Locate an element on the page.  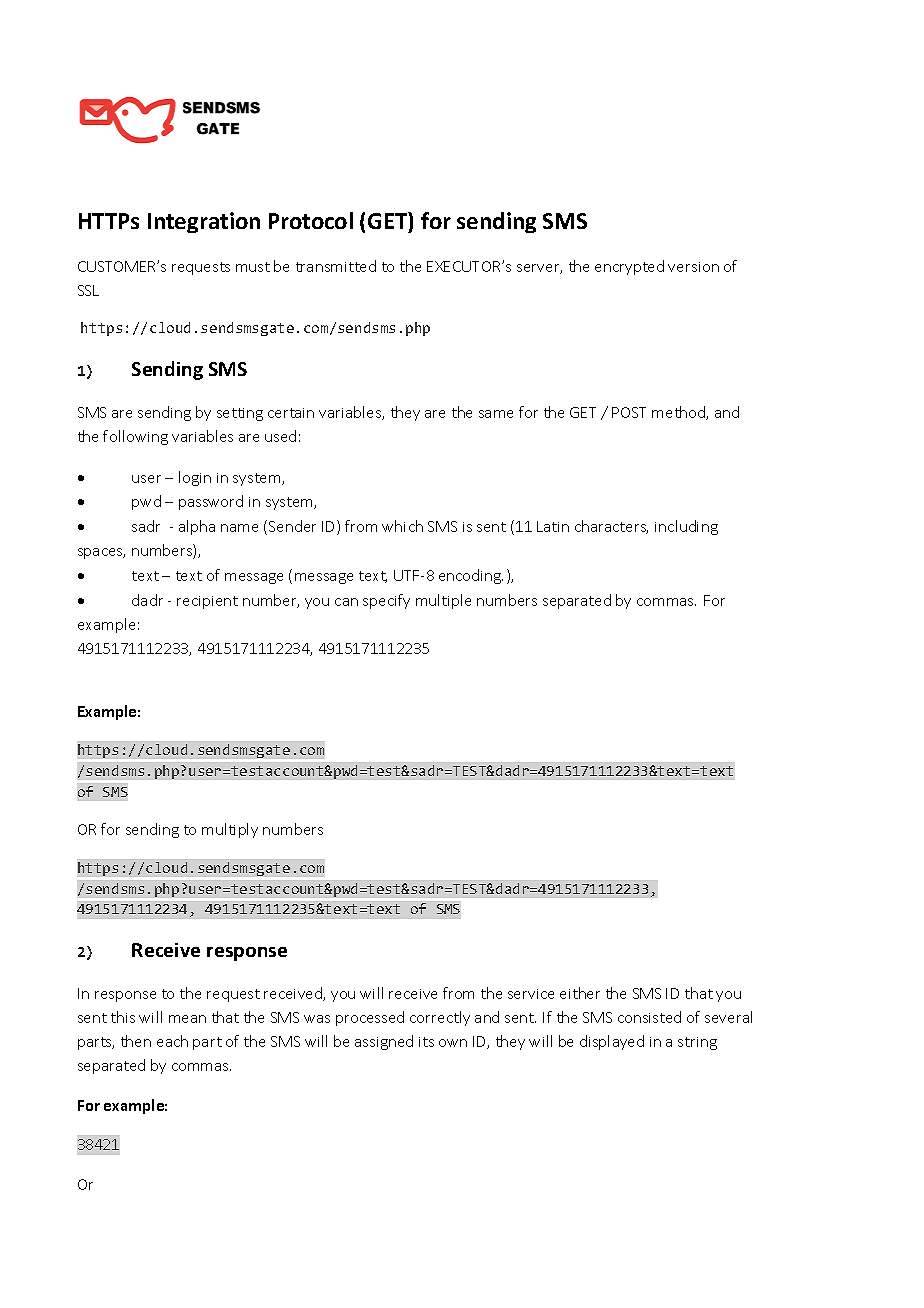
encrypted is located at coordinates (629, 267).
